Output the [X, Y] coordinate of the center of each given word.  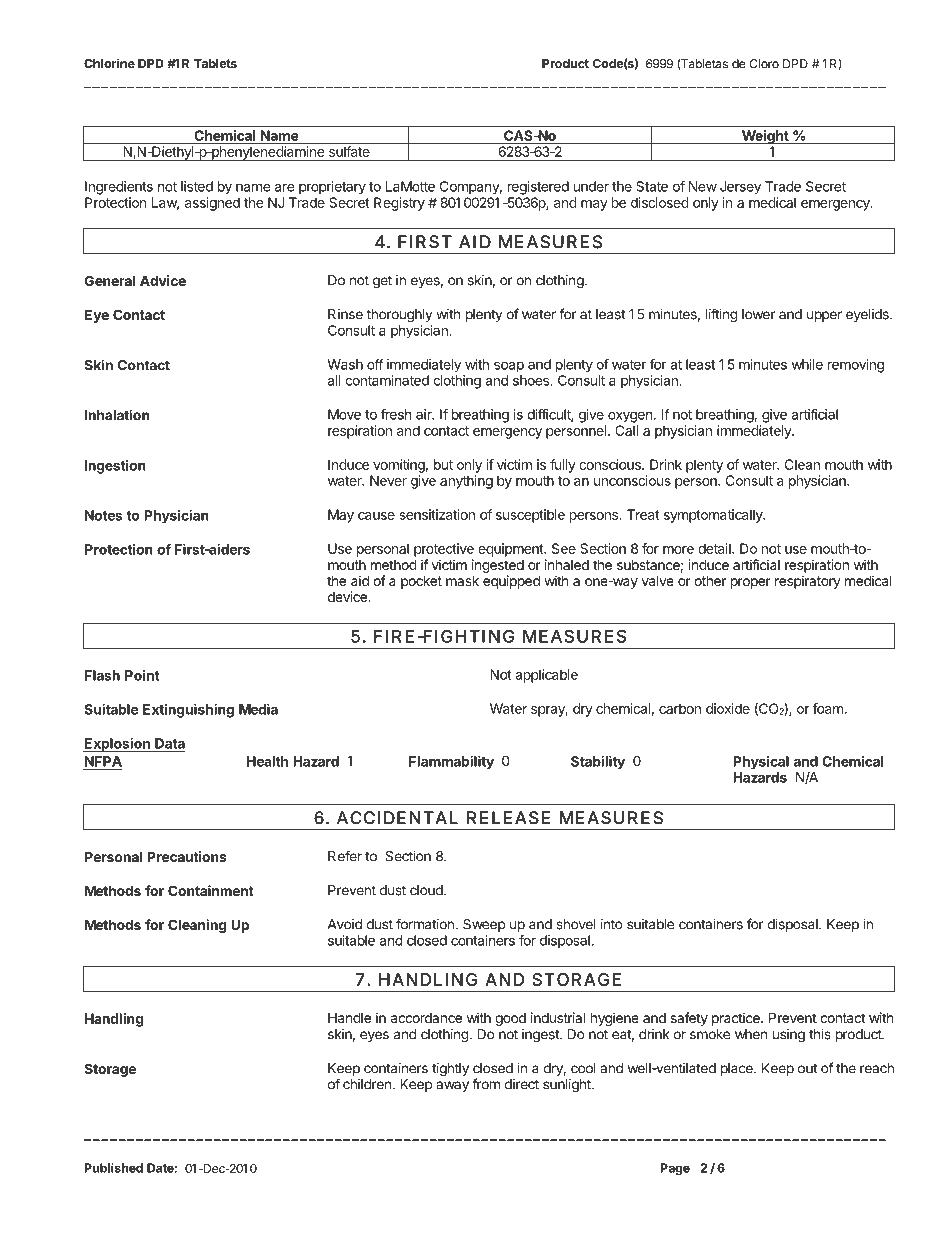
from [486, 1084]
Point [142, 675]
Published [114, 1168]
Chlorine [109, 63]
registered [538, 188]
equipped [511, 582]
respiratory [808, 582]
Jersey [740, 188]
